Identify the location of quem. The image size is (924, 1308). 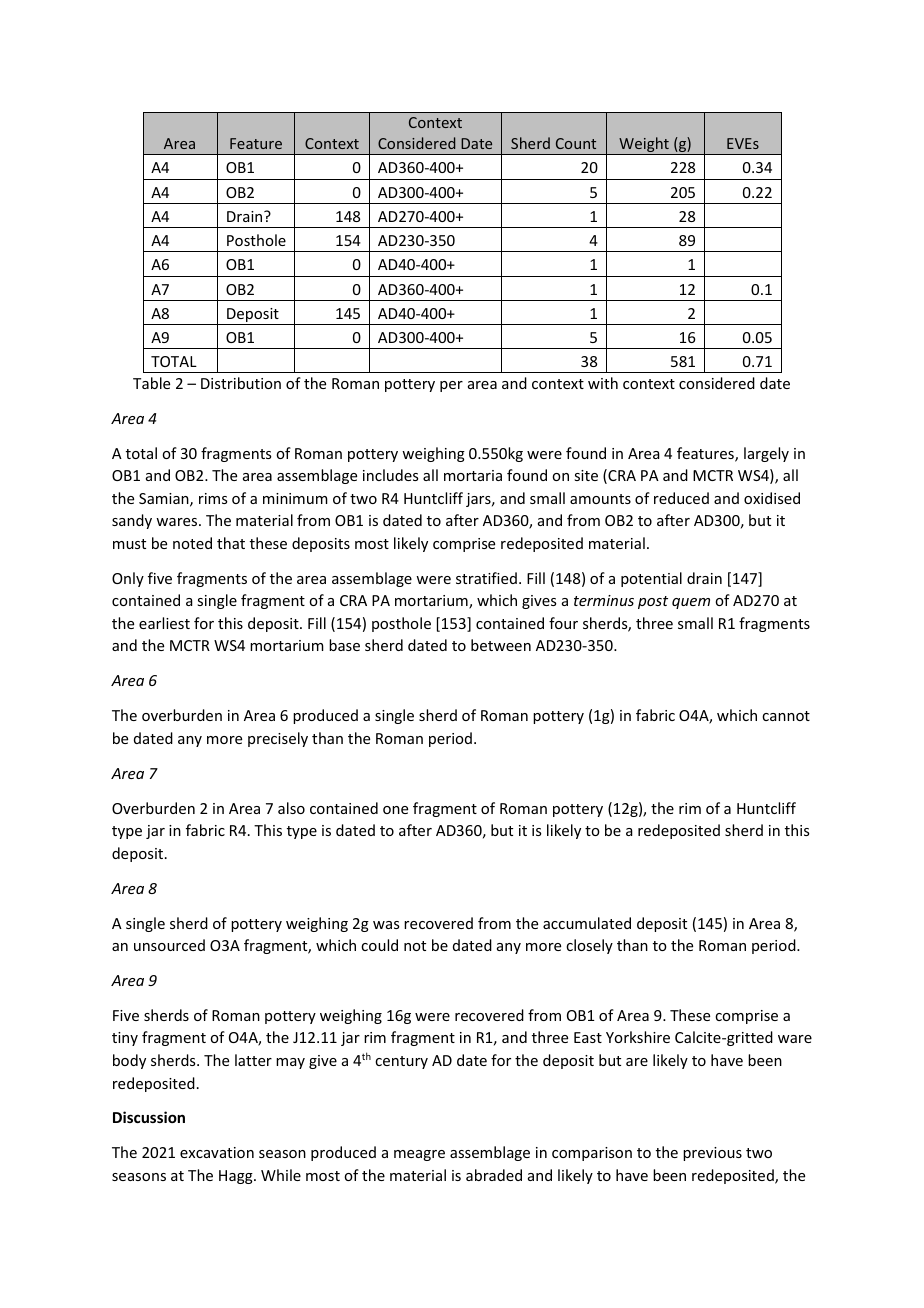
(691, 603).
